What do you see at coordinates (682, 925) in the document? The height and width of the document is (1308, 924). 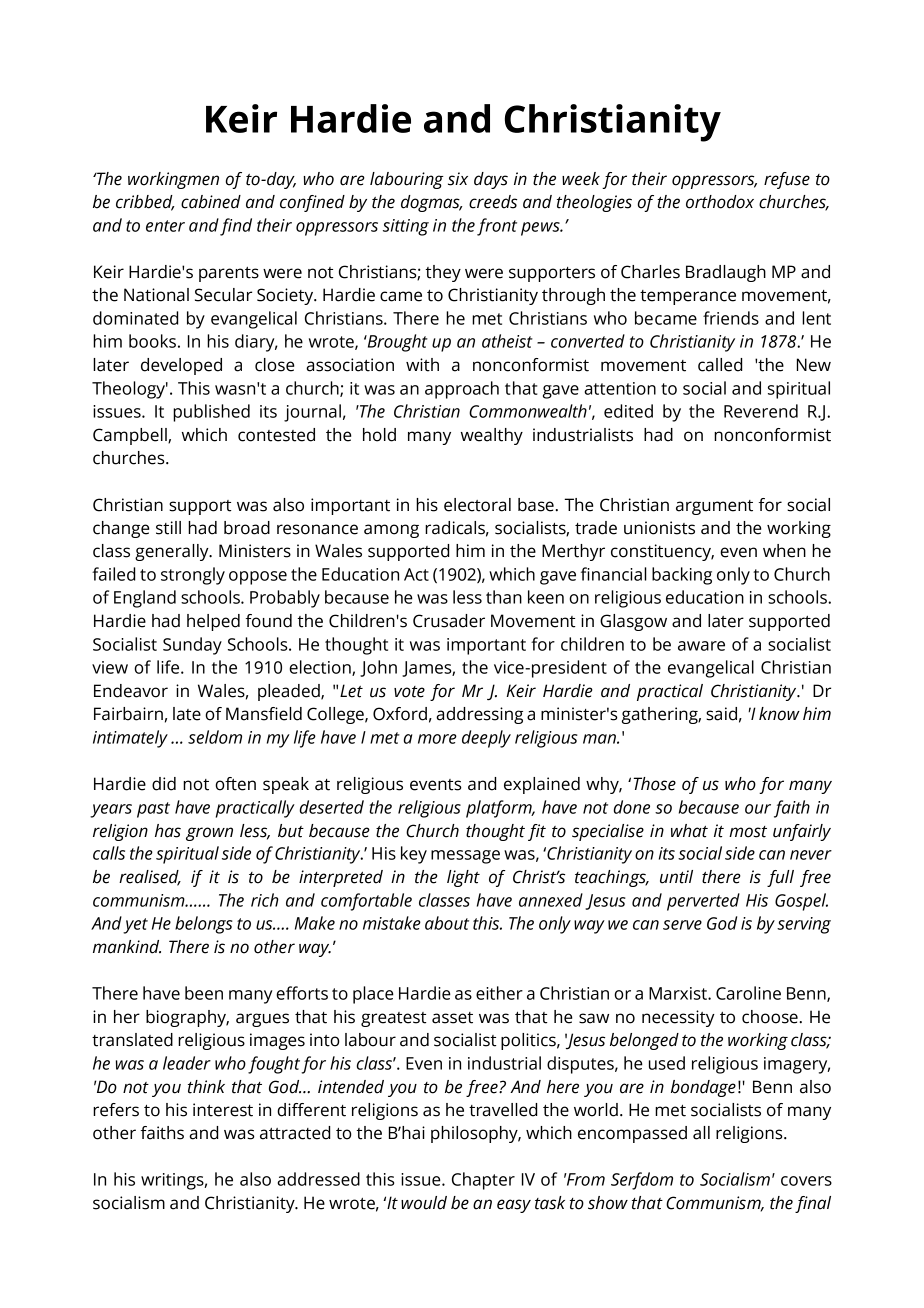 I see `serve` at bounding box center [682, 925].
